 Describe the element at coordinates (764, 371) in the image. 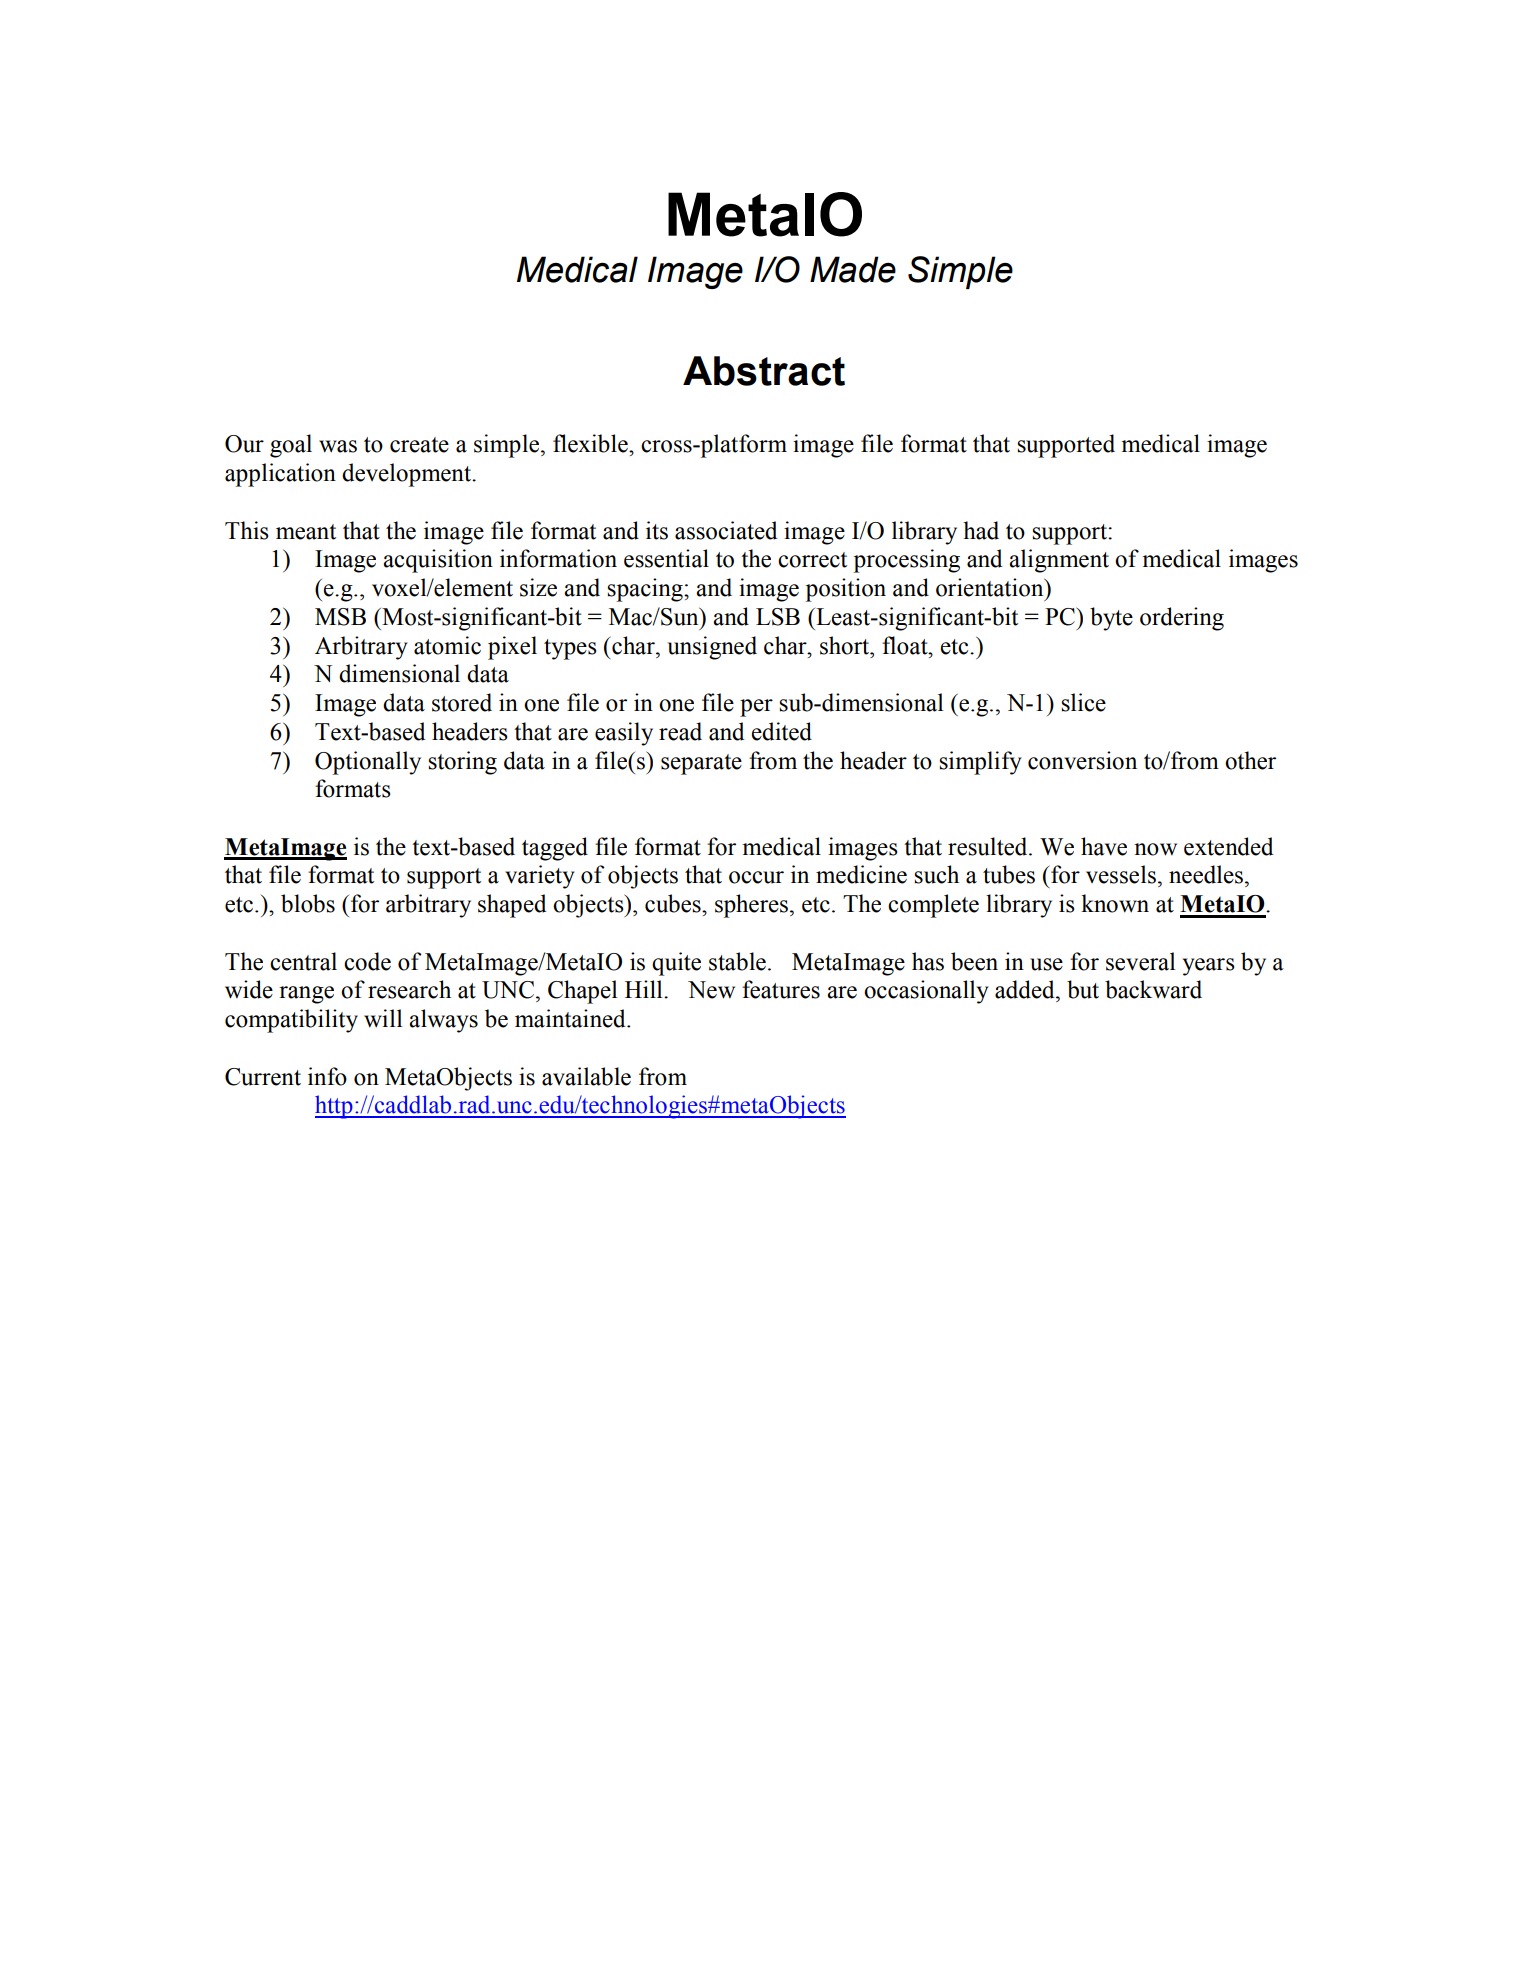

I see `Abstract` at that location.
